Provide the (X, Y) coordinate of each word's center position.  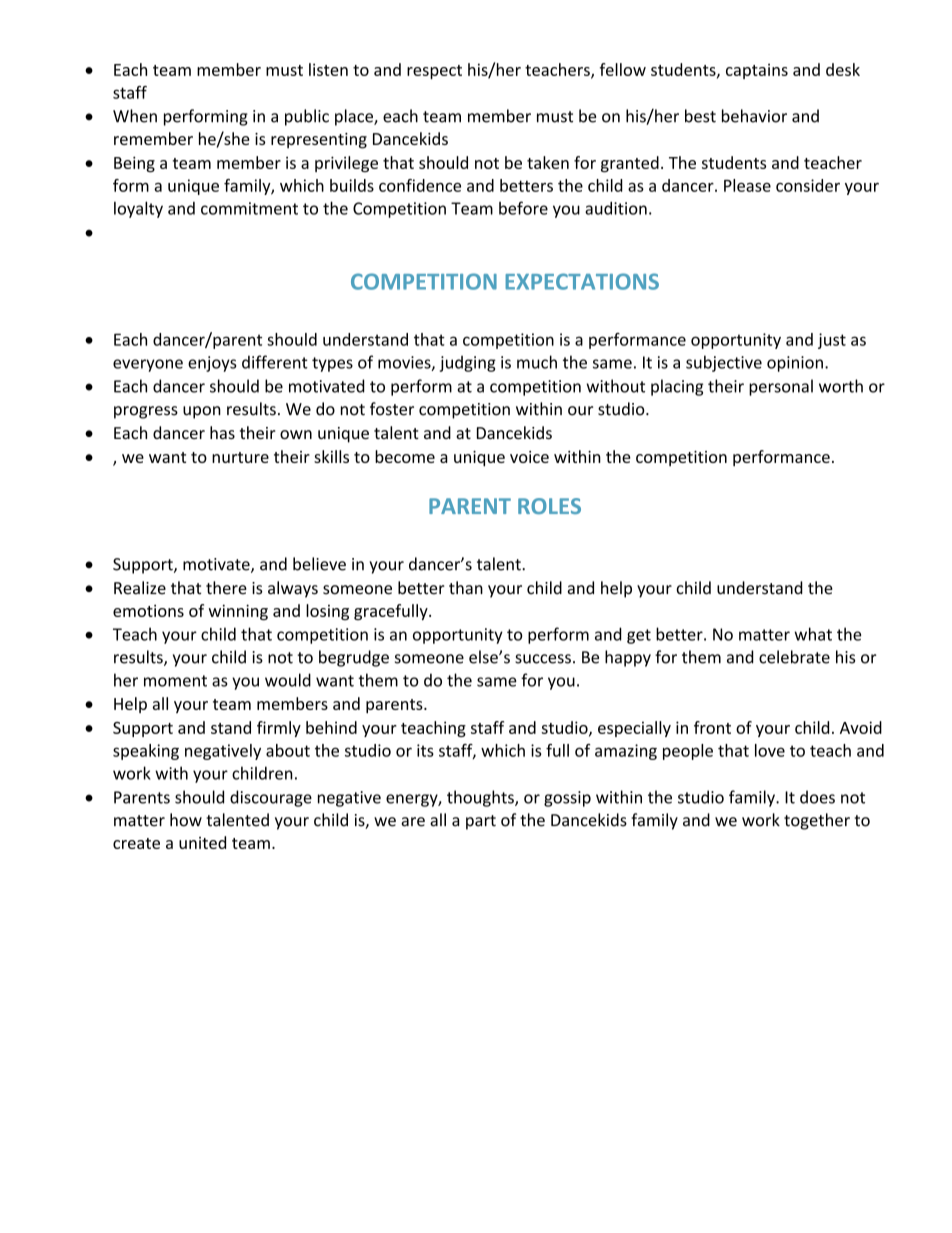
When (135, 116)
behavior (754, 116)
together (817, 821)
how (186, 820)
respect (434, 72)
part (481, 822)
